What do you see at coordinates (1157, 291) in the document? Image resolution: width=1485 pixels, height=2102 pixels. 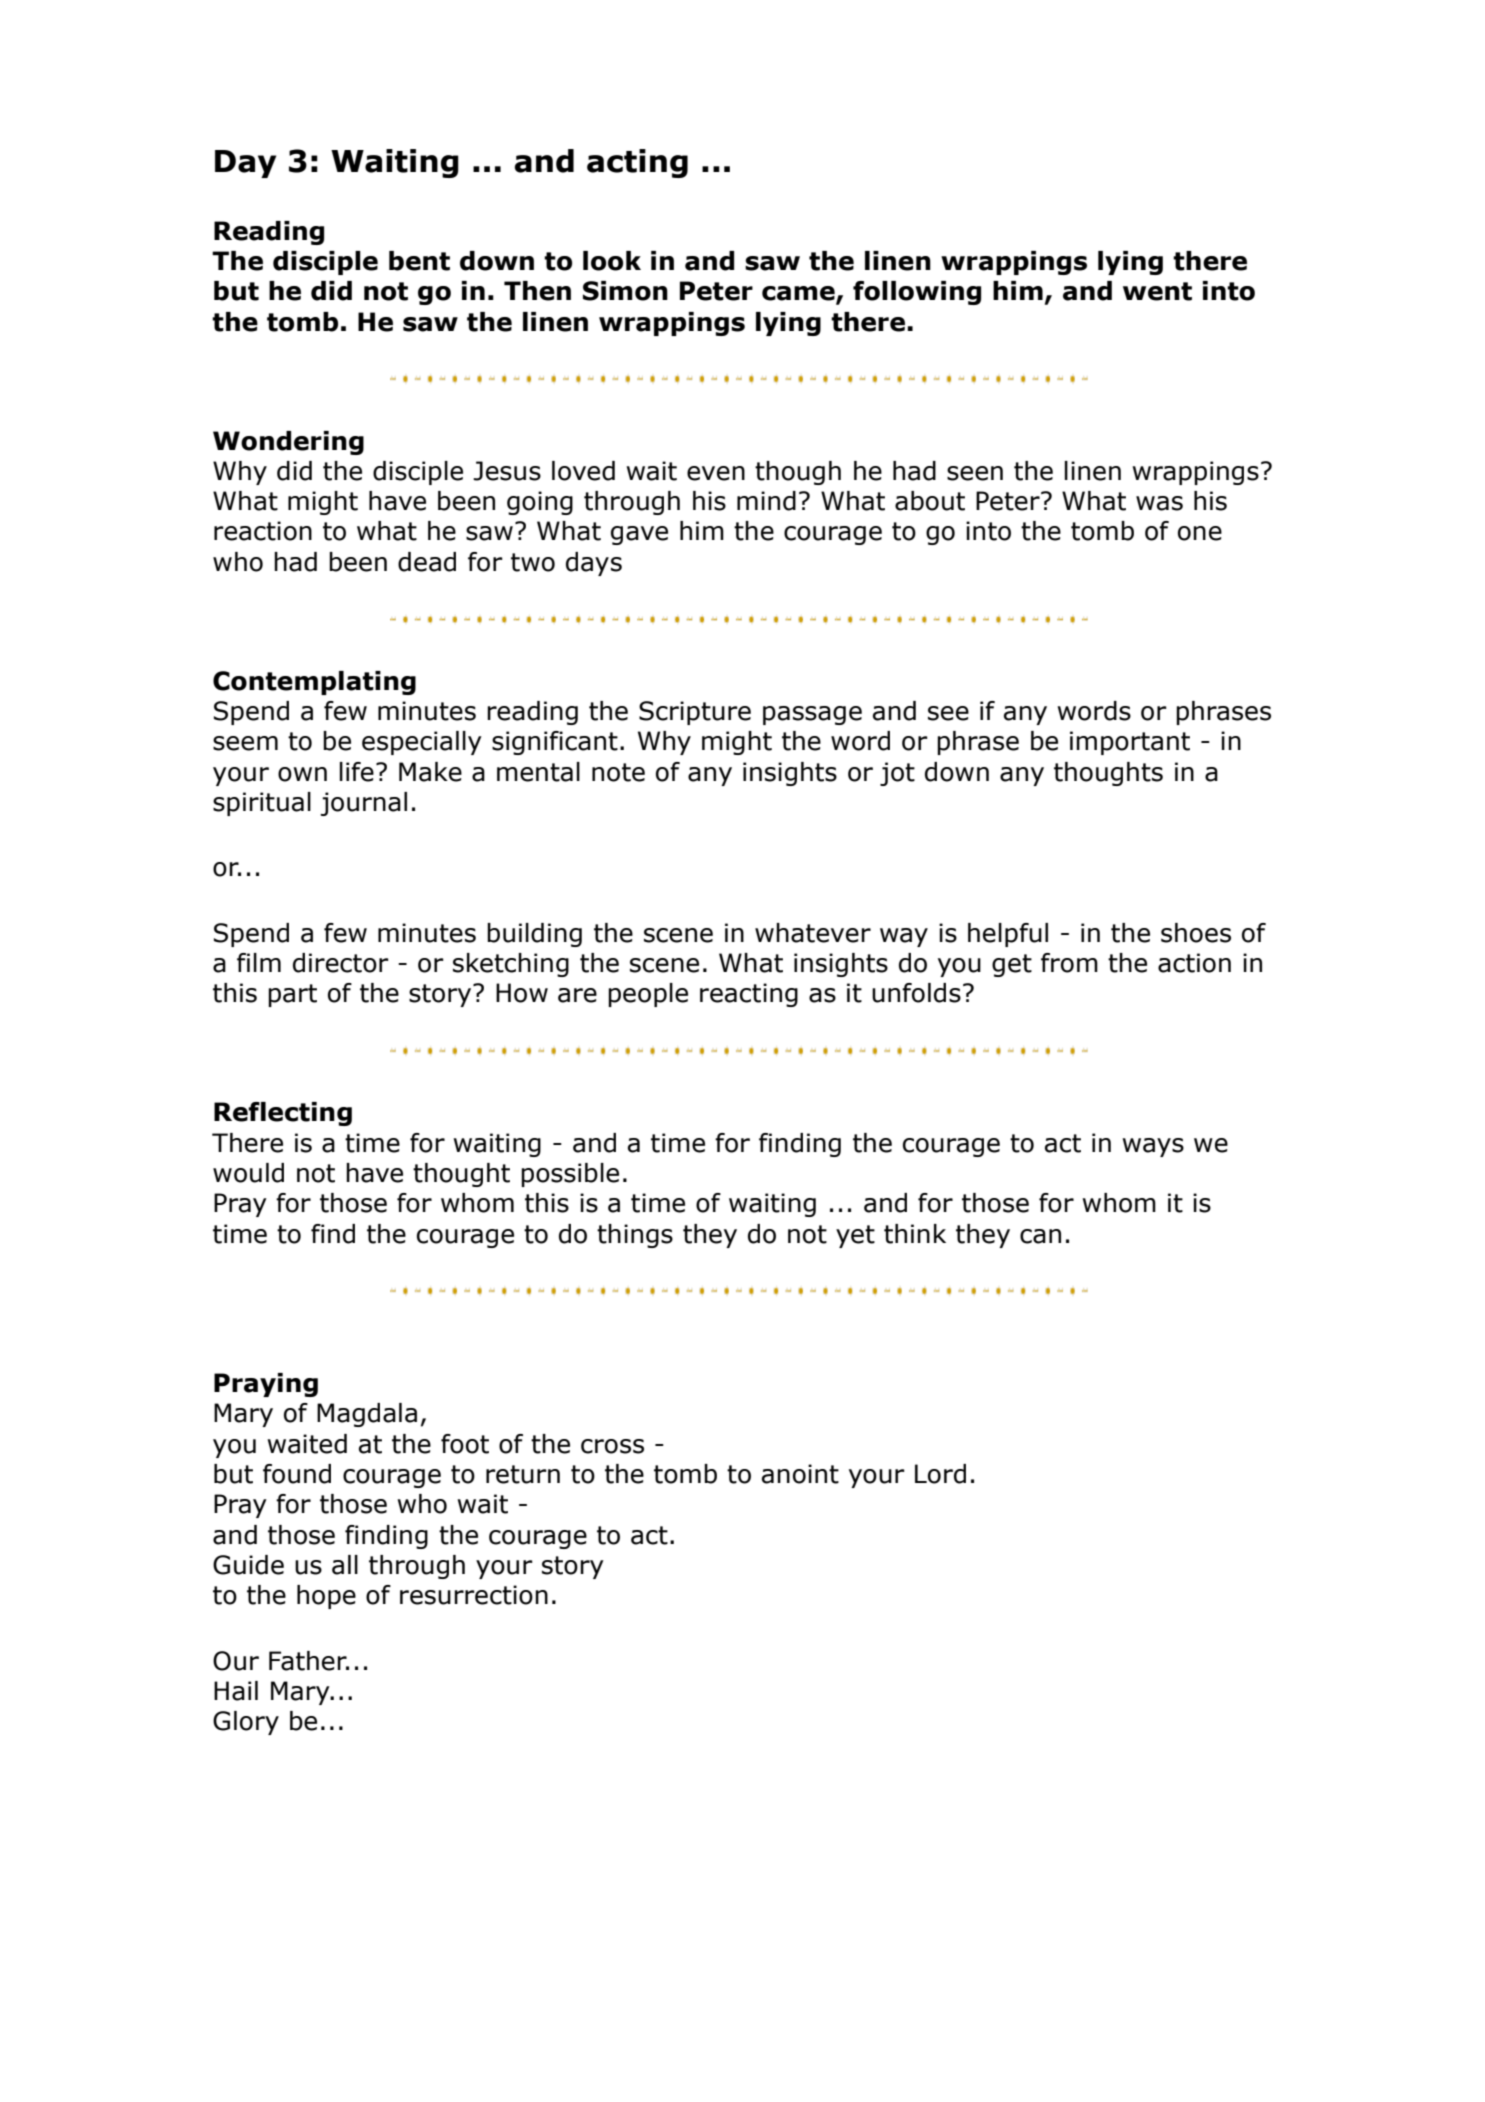 I see `went` at bounding box center [1157, 291].
